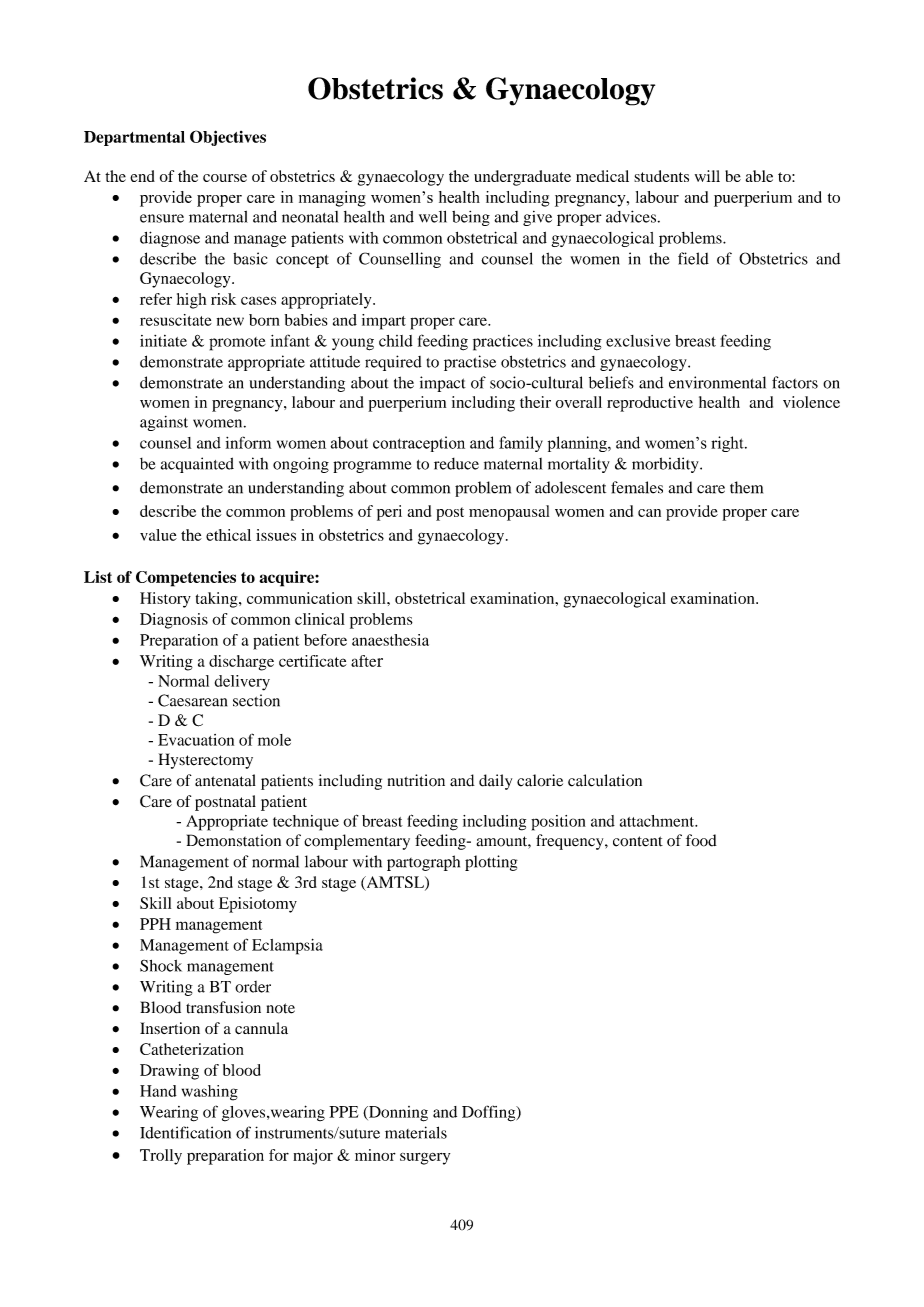 The image size is (924, 1307). Describe the element at coordinates (416, 1132) in the screenshot. I see `materials` at that location.
